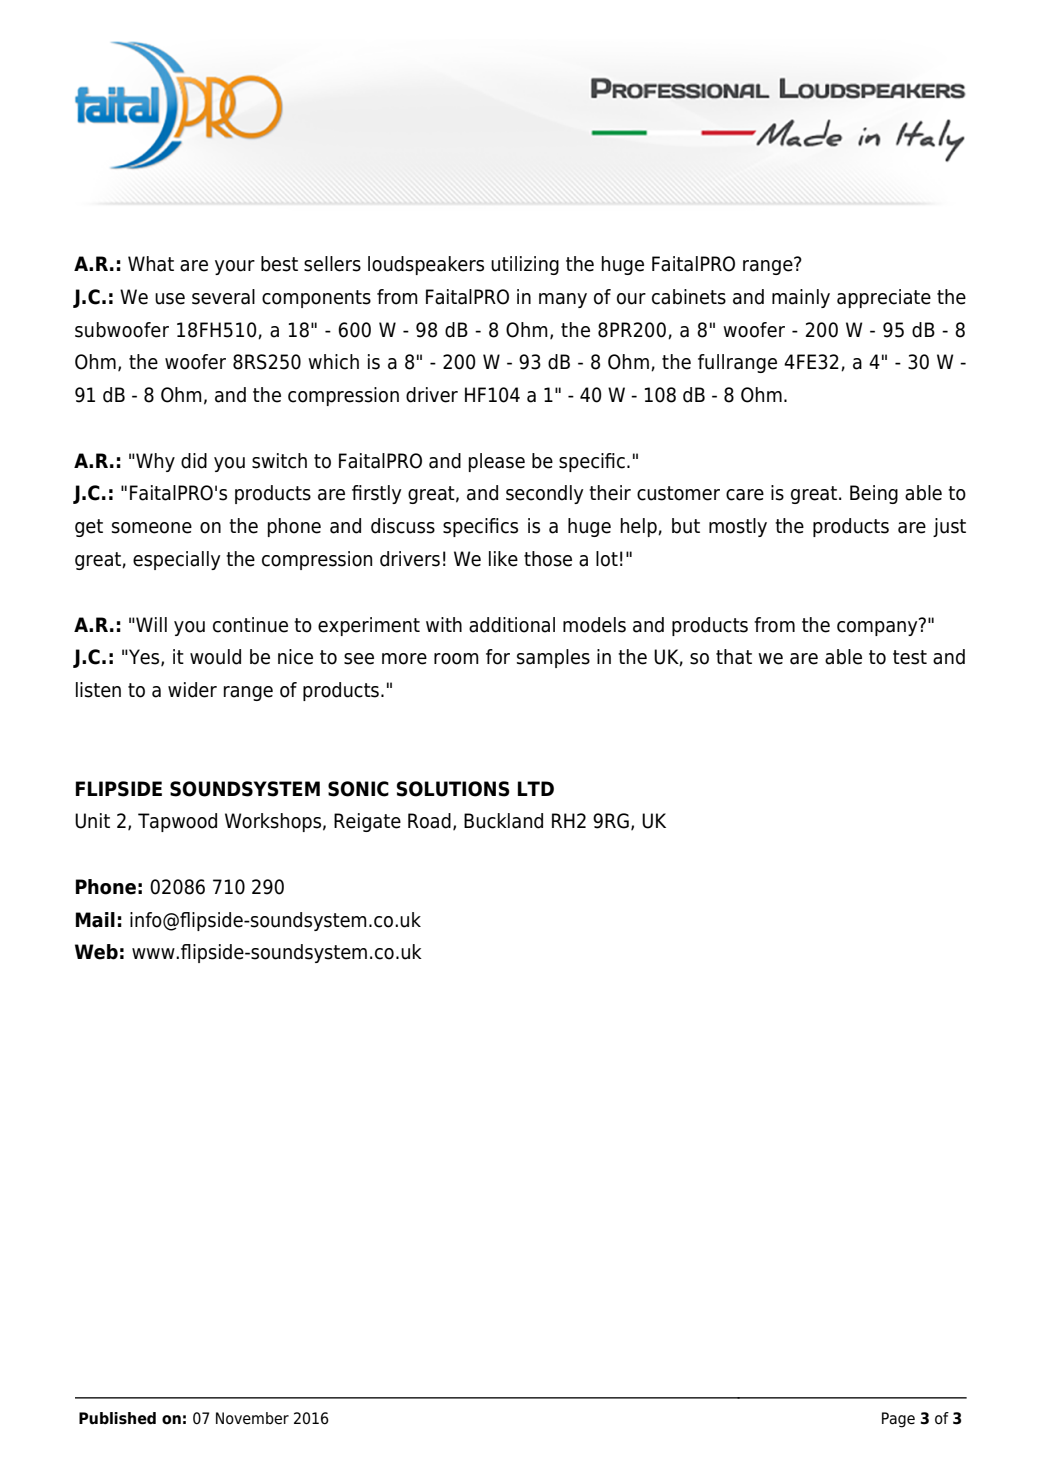 This screenshot has height=1472, width=1041. Describe the element at coordinates (898, 1420) in the screenshot. I see `Page` at that location.
